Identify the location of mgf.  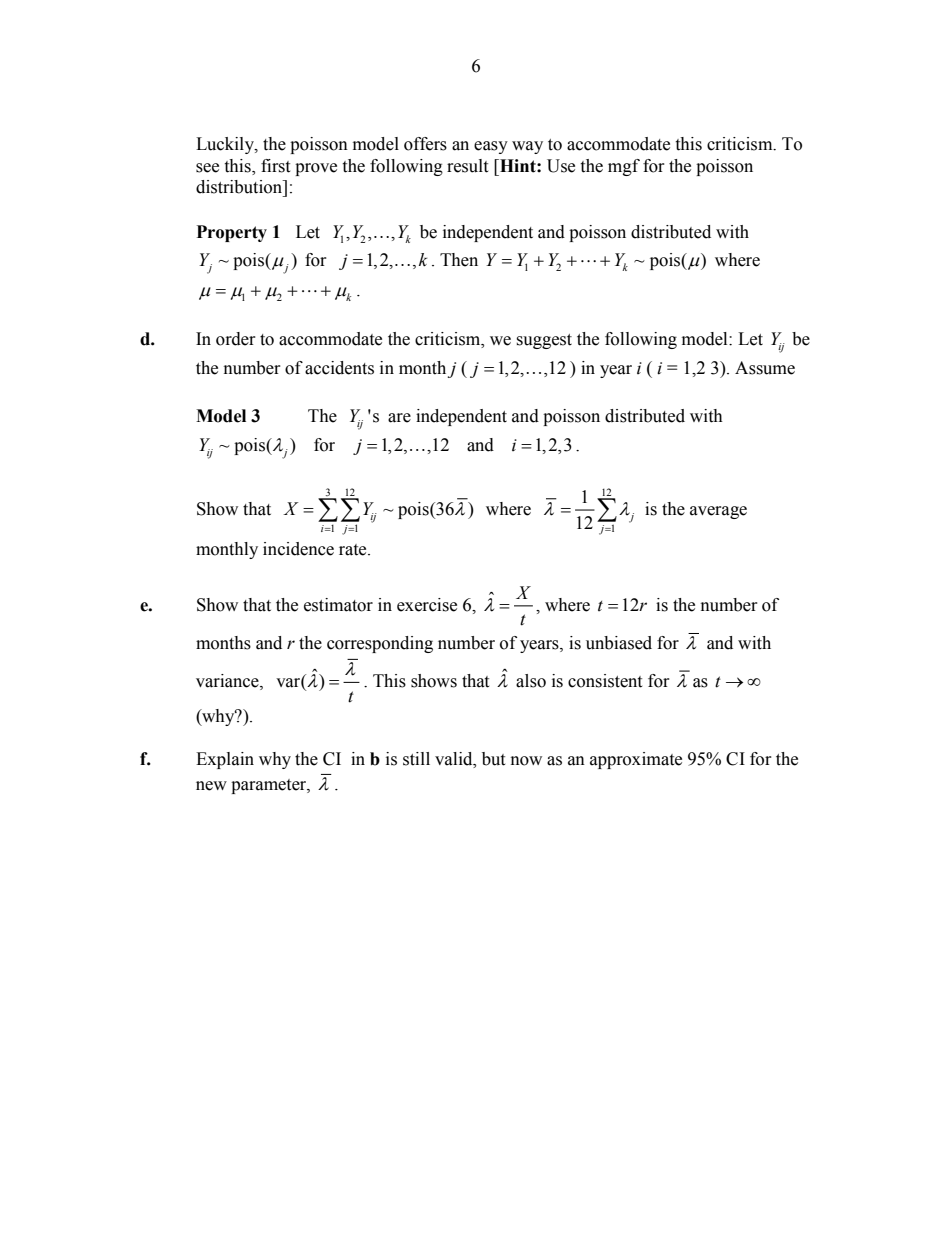
(624, 167).
